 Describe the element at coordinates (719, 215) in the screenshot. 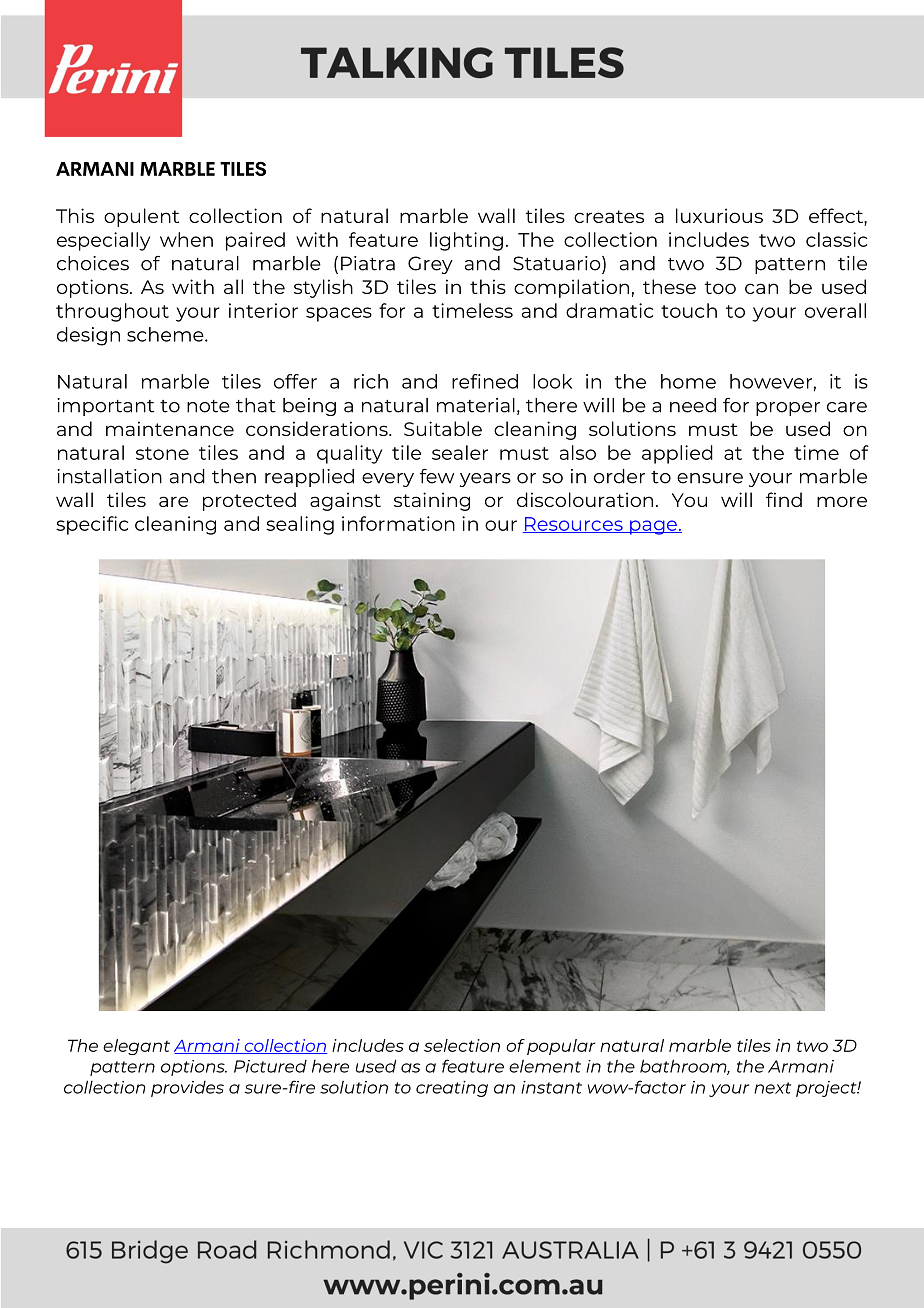

I see `luxurious` at that location.
